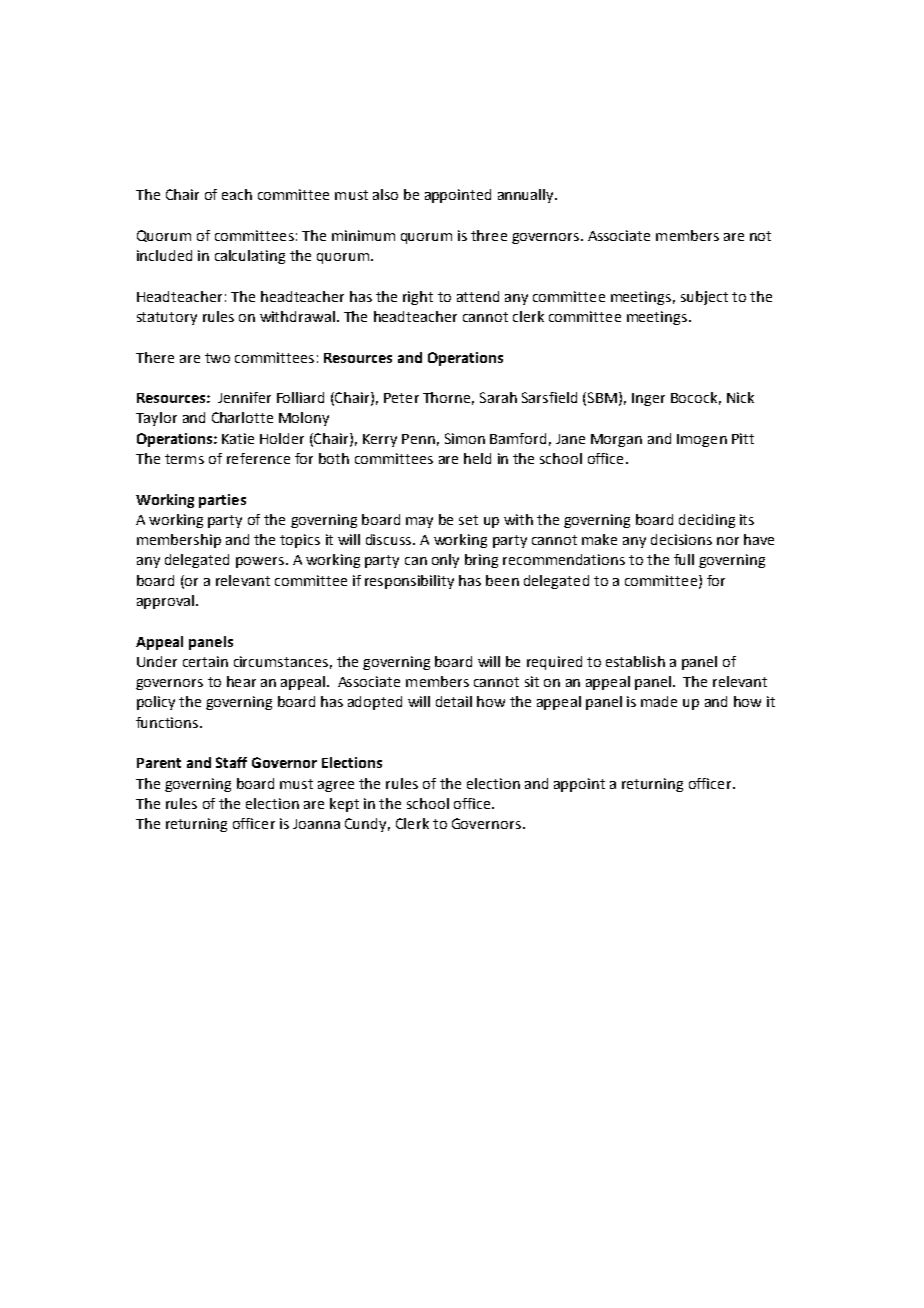 Image resolution: width=924 pixels, height=1308 pixels. Describe the element at coordinates (231, 762) in the document. I see `Staff` at that location.
